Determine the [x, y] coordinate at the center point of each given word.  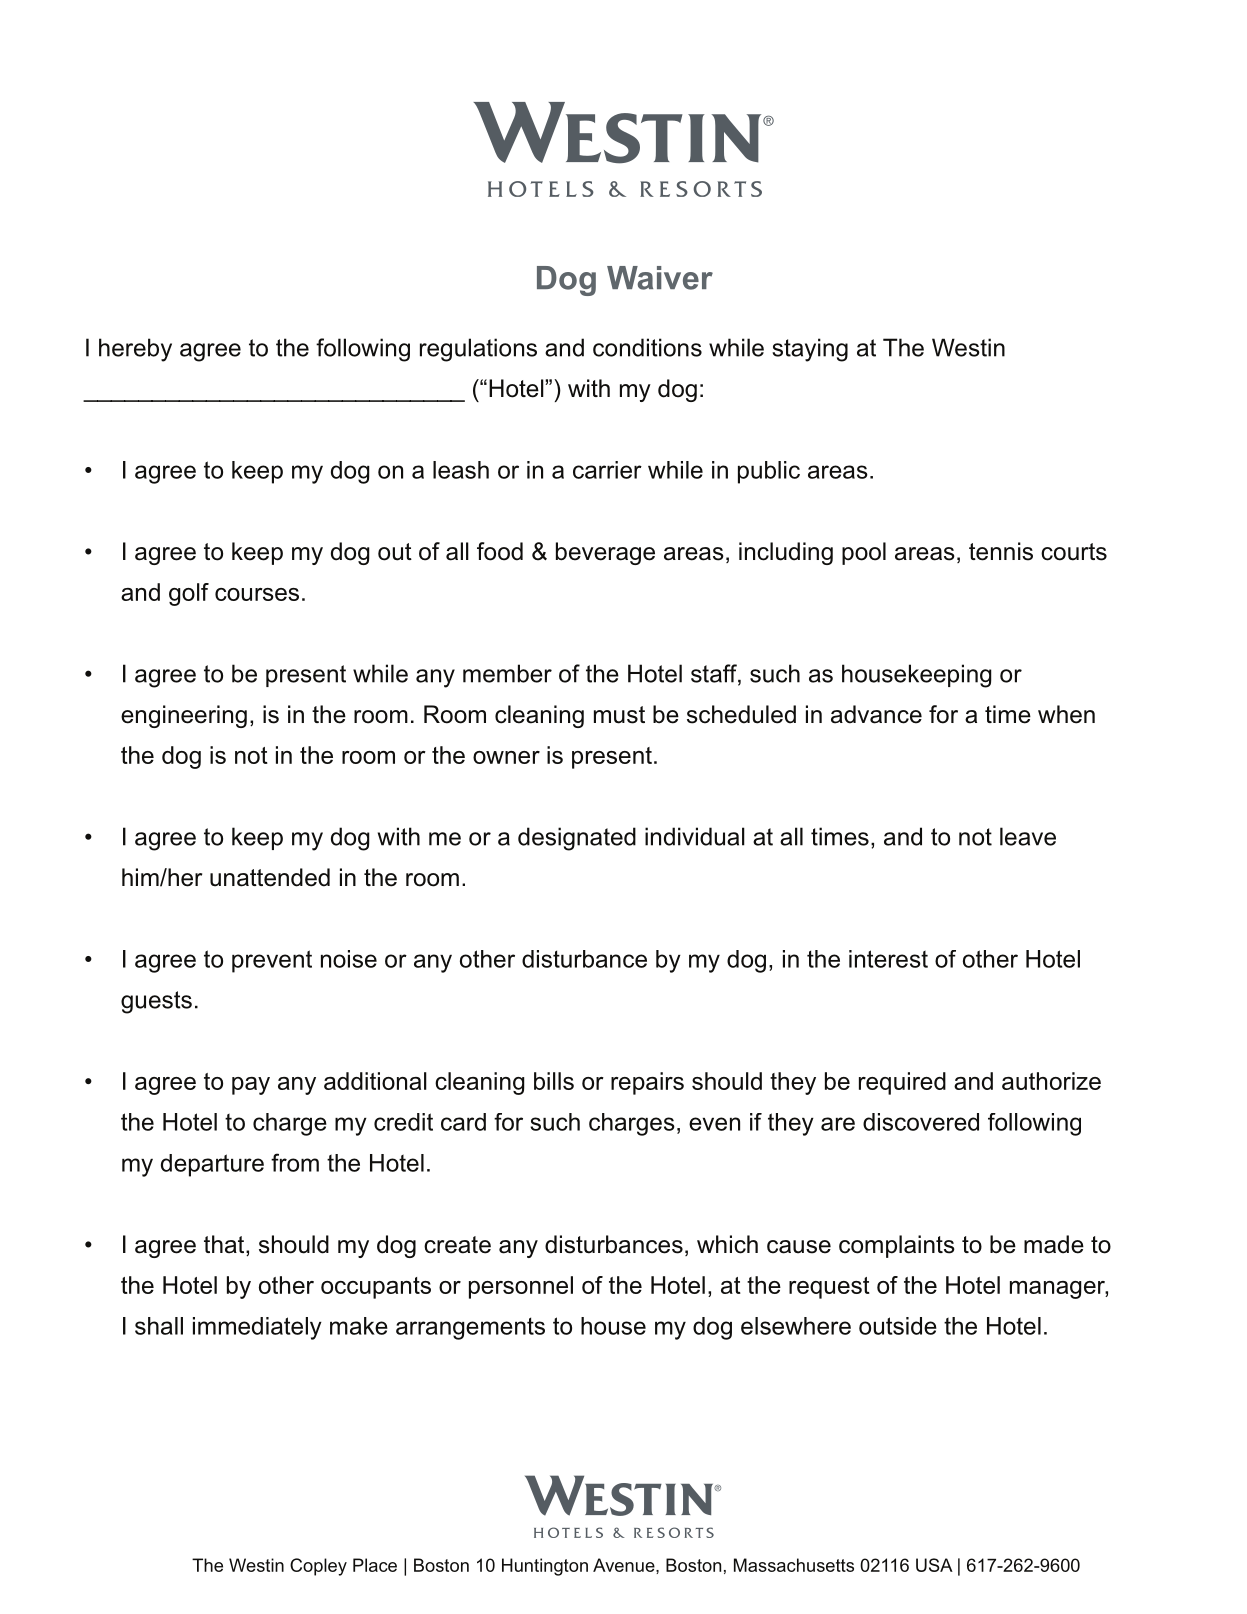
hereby [135, 350]
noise [349, 959]
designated [577, 839]
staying [810, 350]
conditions [647, 347]
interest [888, 959]
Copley [318, 1567]
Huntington [545, 1567]
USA [934, 1565]
